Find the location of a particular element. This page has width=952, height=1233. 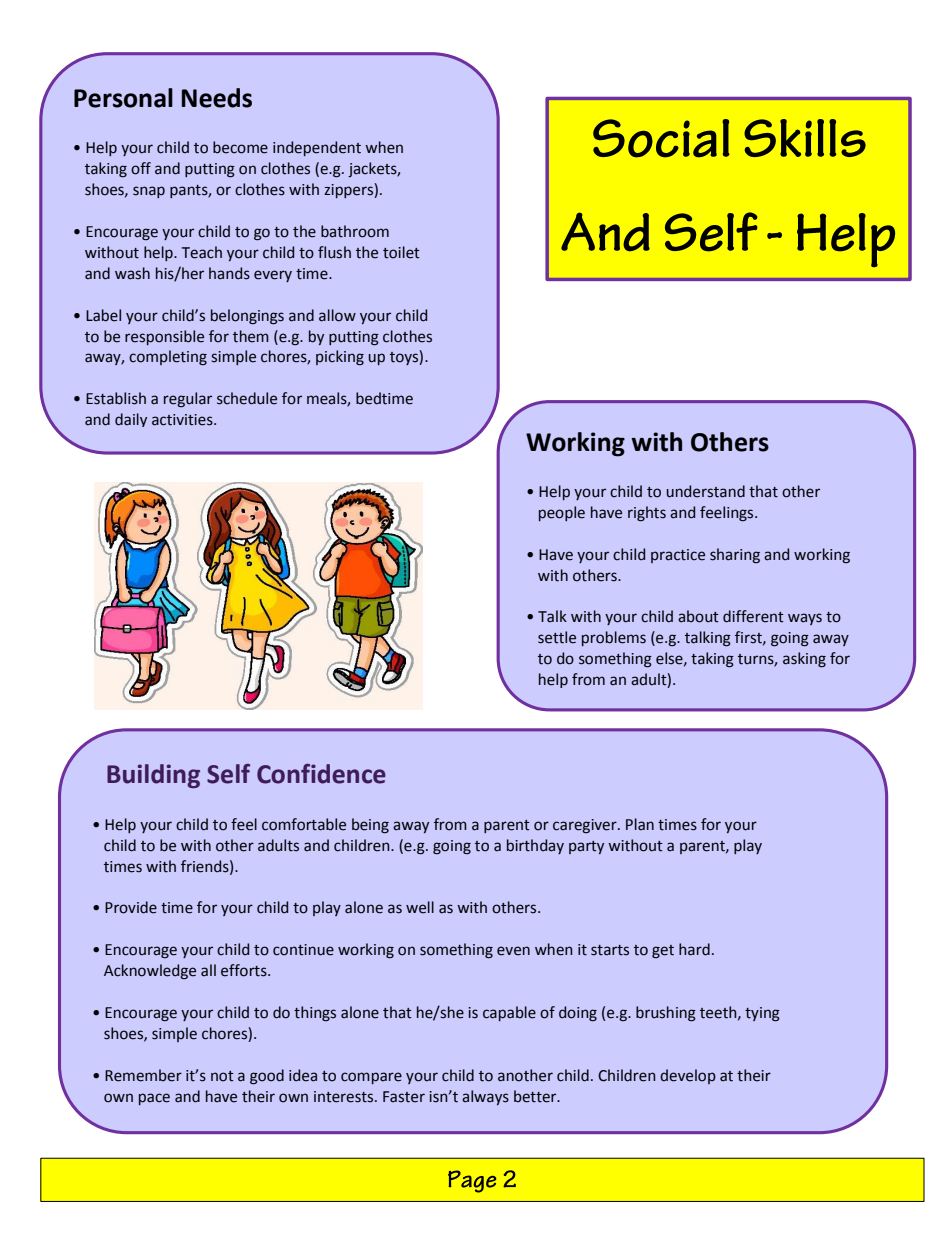

independent is located at coordinates (317, 148).
